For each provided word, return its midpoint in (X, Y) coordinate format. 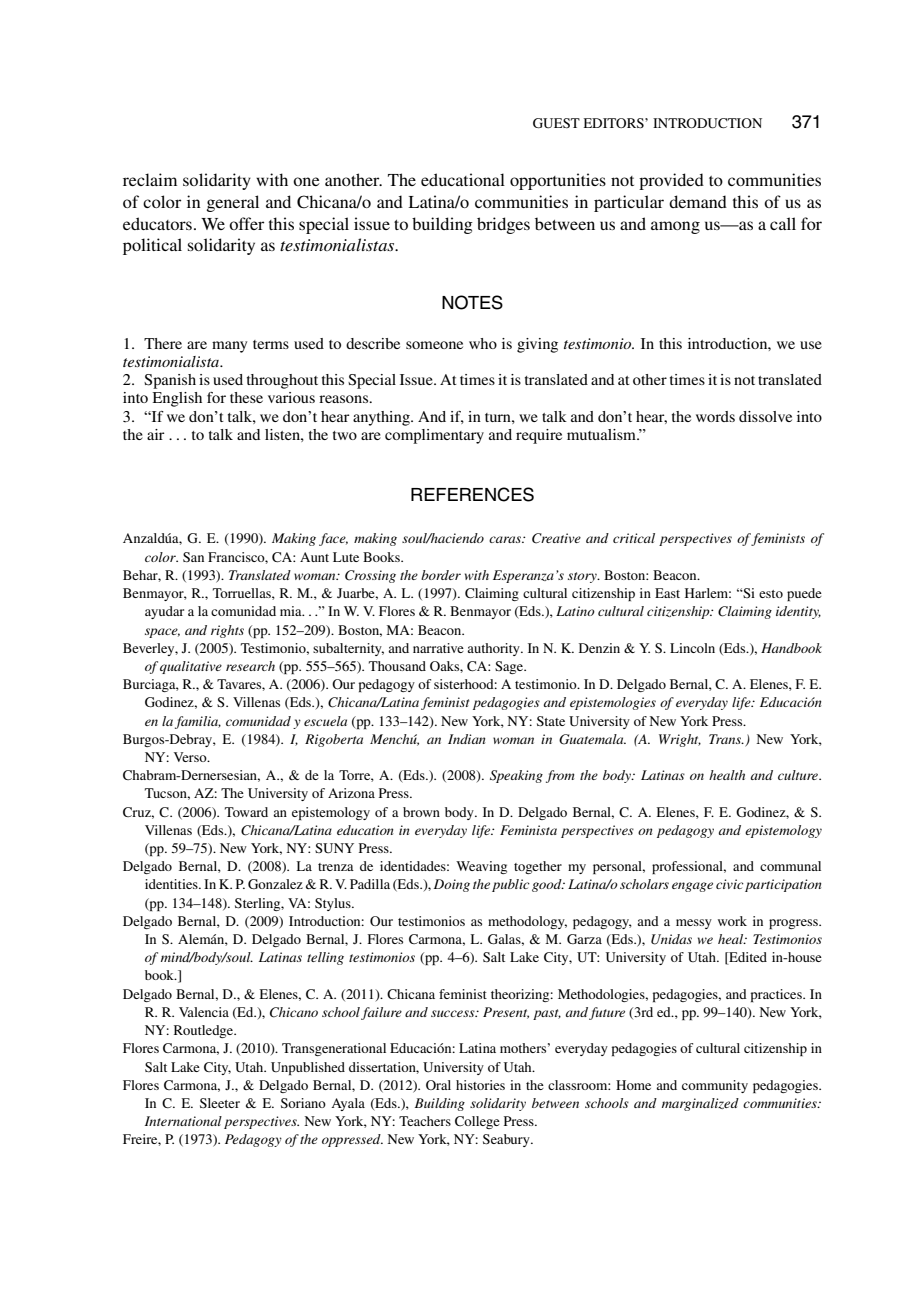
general (233, 203)
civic (730, 884)
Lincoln (692, 648)
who (483, 343)
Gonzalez (275, 884)
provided (671, 181)
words (715, 416)
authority (494, 649)
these (246, 397)
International (183, 1121)
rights (227, 631)
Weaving (481, 867)
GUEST (556, 123)
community (715, 1086)
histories (480, 1085)
